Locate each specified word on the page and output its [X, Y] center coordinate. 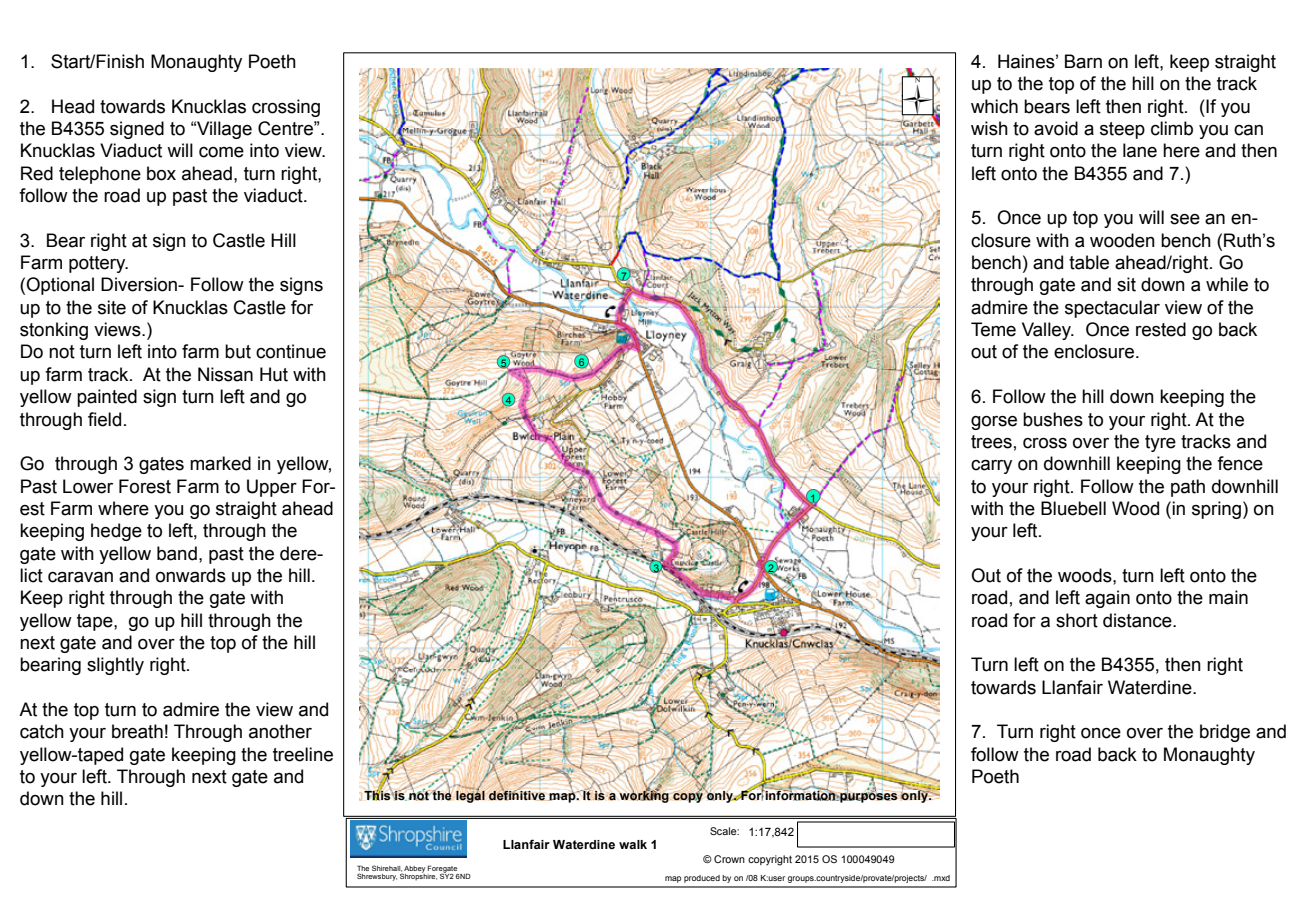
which [994, 106]
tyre [1160, 443]
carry [991, 467]
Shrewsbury [377, 877]
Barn [1083, 61]
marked [220, 463]
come [221, 152]
